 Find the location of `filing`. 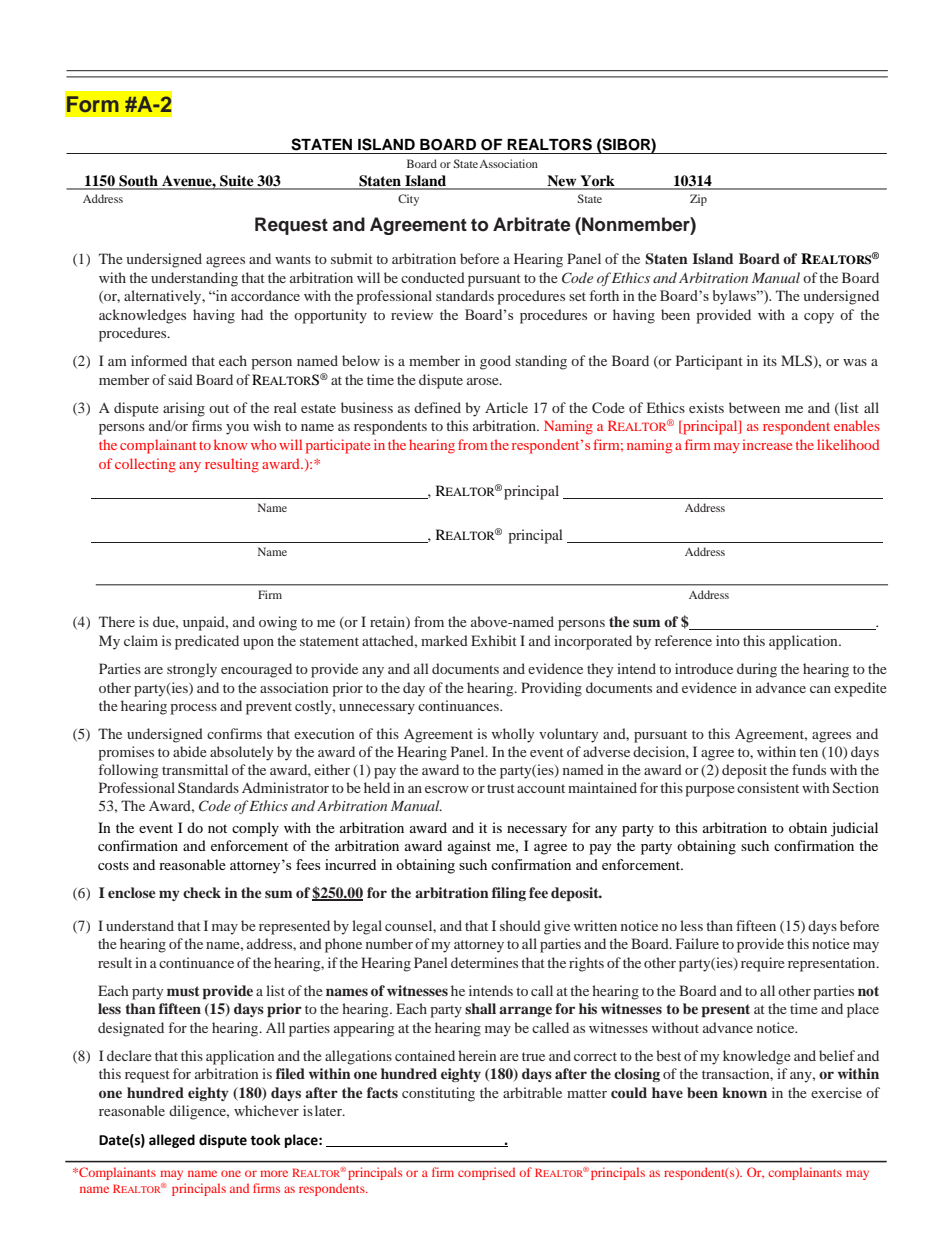

filing is located at coordinates (509, 894).
